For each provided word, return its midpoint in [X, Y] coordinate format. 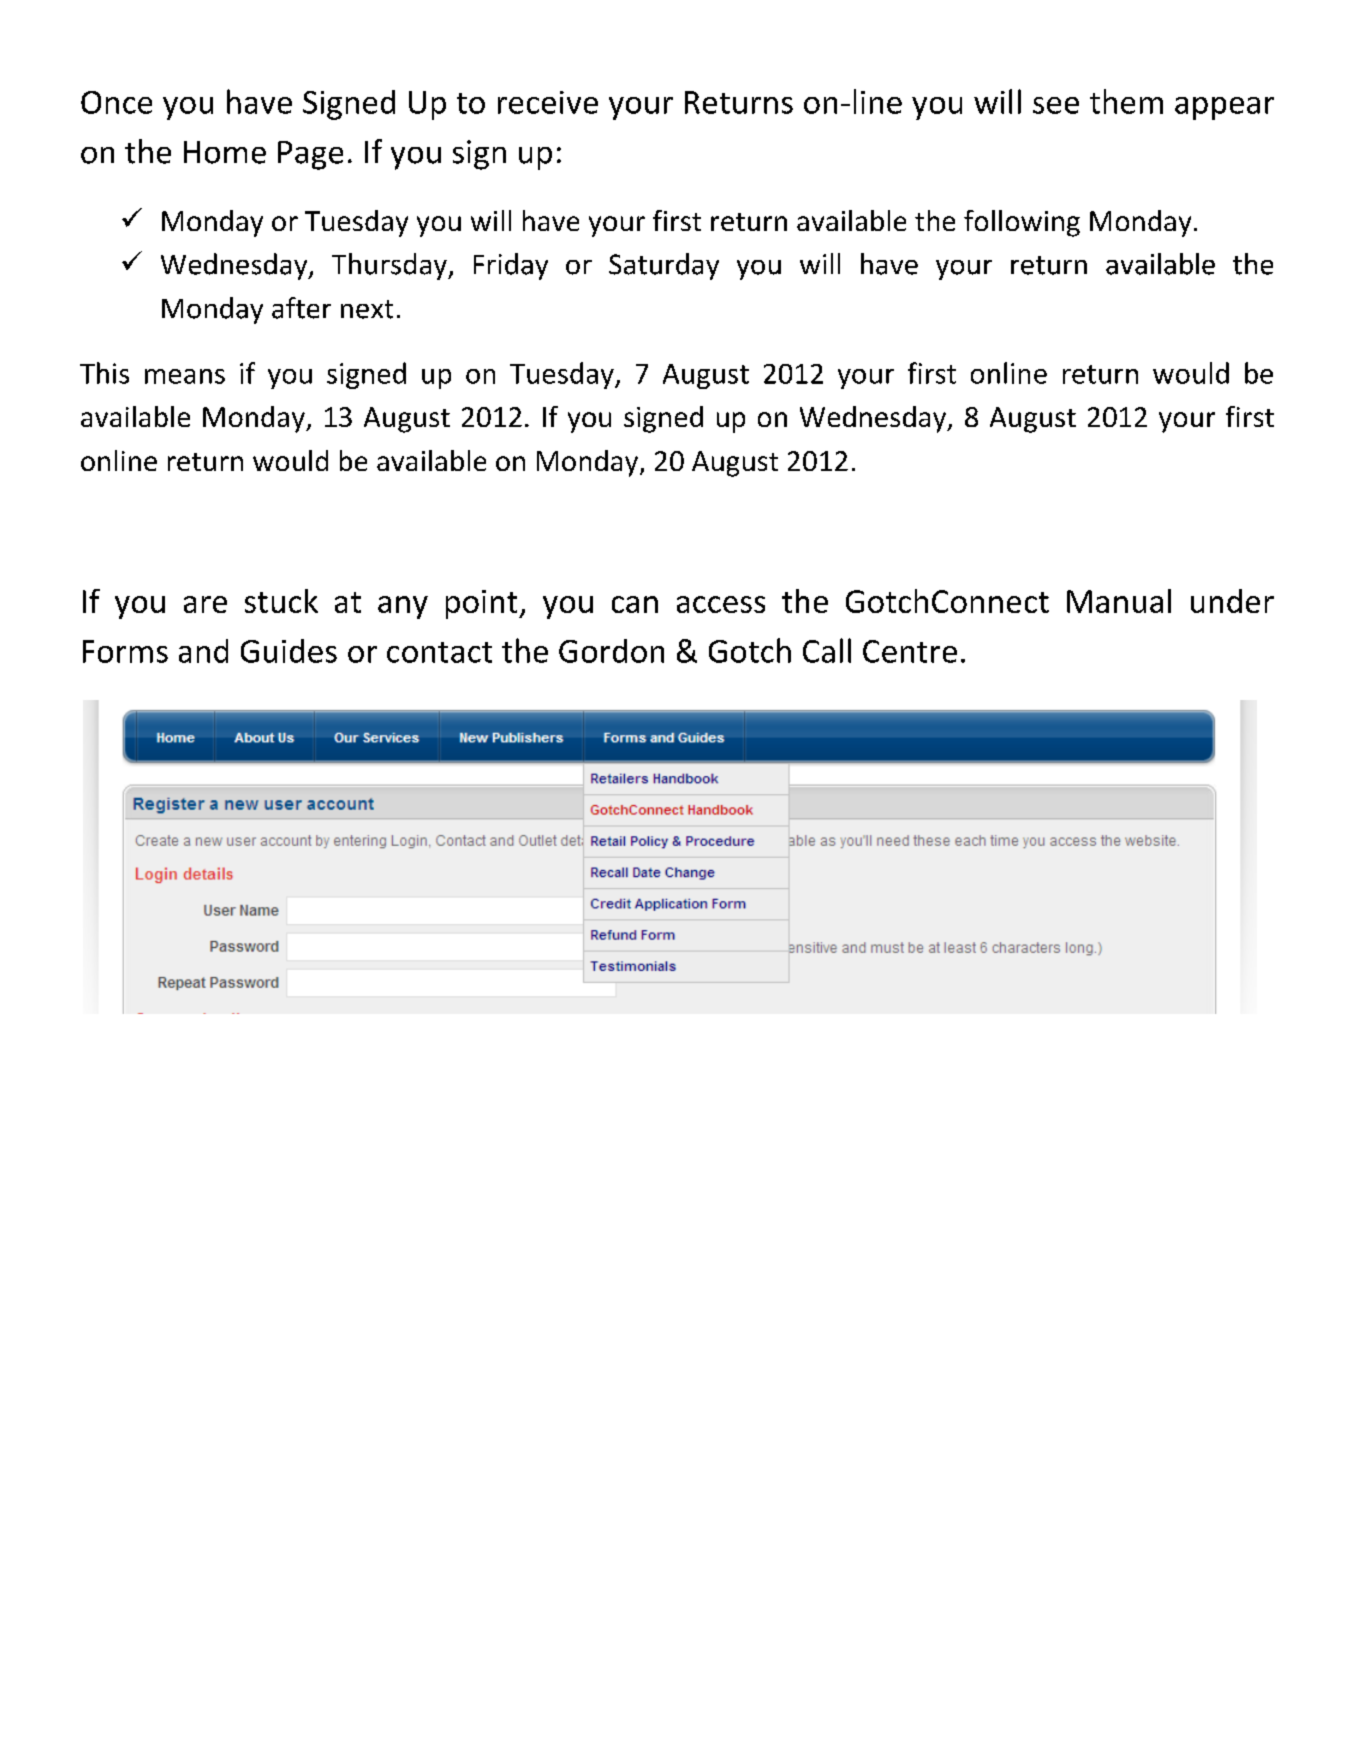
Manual [1119, 601]
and [203, 651]
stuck [281, 601]
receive [548, 102]
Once [116, 102]
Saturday [664, 266]
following [1022, 223]
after [301, 308]
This [104, 373]
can [635, 604]
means [185, 376]
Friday [511, 266]
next [367, 309]
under [1232, 601]
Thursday [390, 266]
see [1056, 105]
